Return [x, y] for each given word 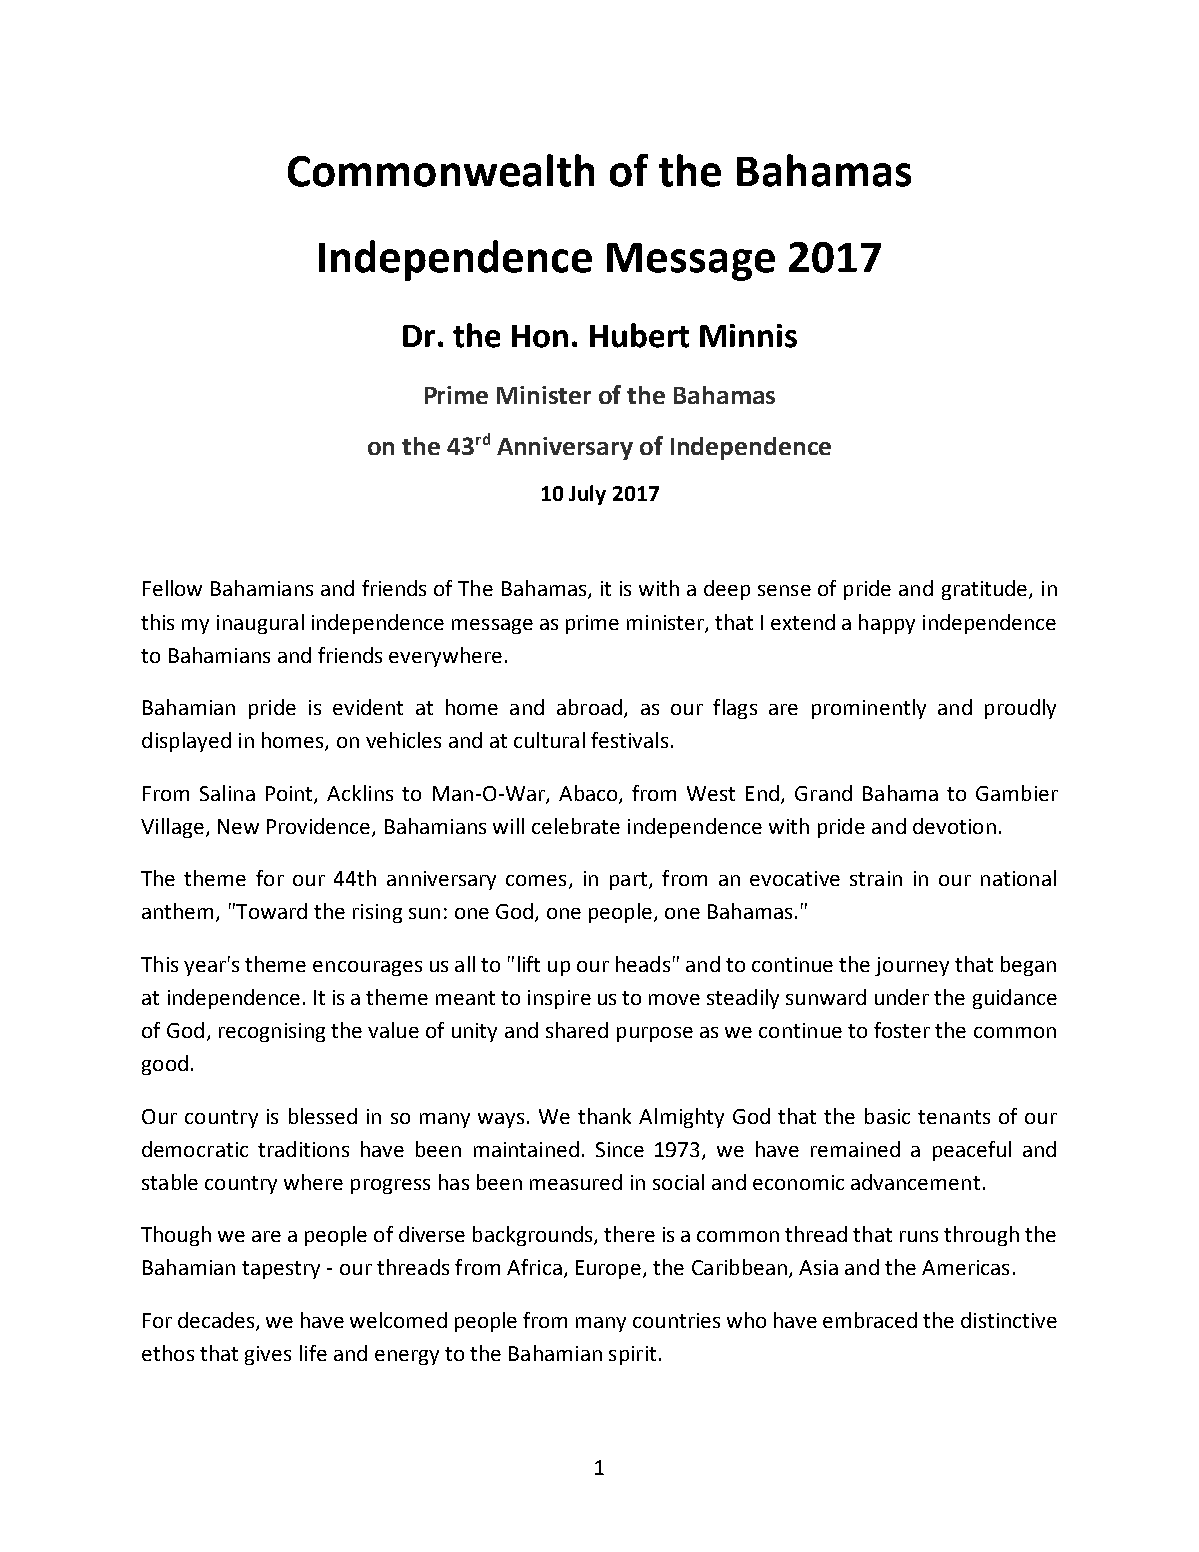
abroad [589, 707]
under [902, 997]
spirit [632, 1355]
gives [268, 1355]
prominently [869, 709]
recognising [272, 1032]
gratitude [986, 590]
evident [368, 707]
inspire [559, 999]
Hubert [639, 335]
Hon [540, 336]
